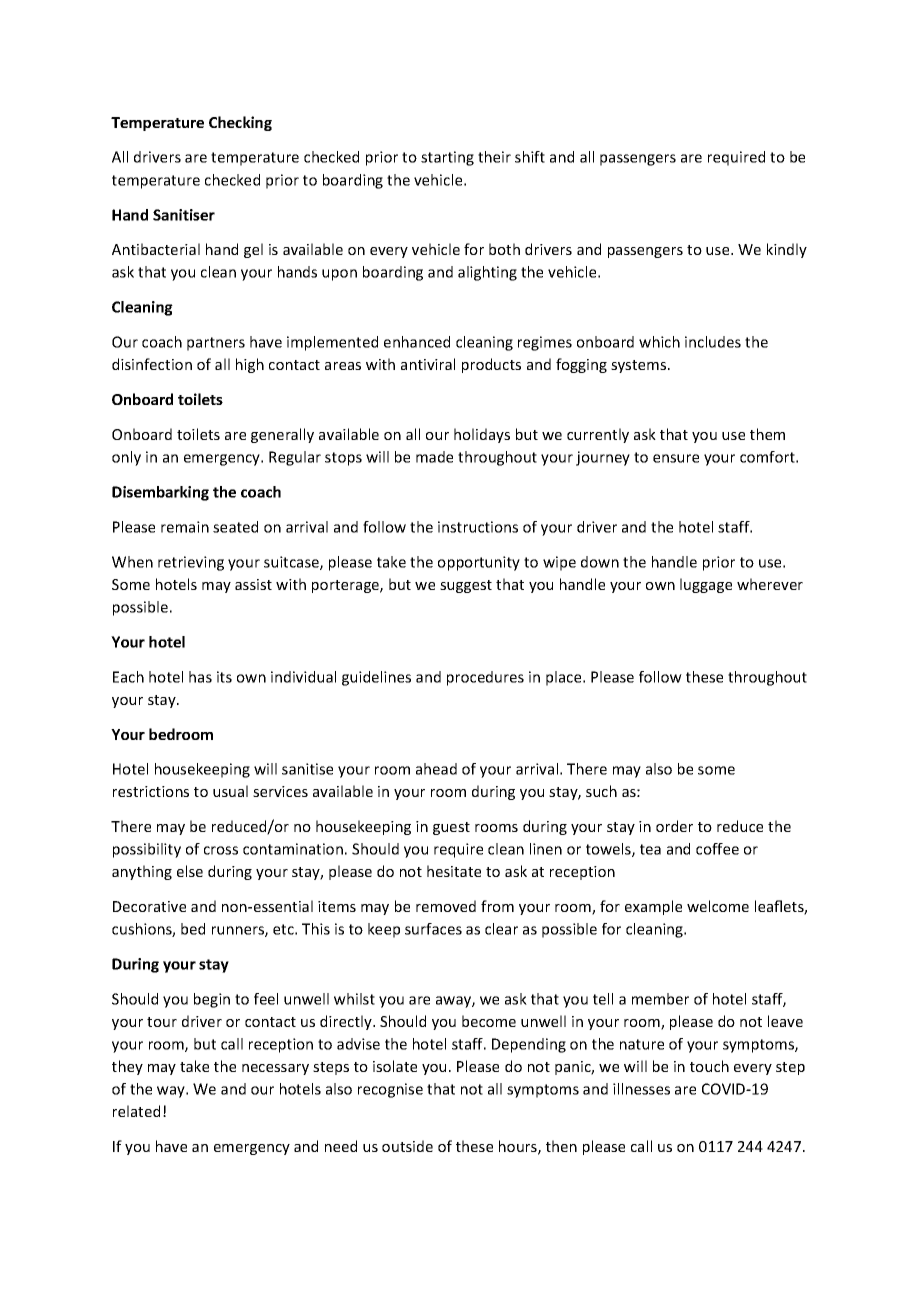 This document has width=924, height=1308. I want to click on kindly, so click(787, 250).
